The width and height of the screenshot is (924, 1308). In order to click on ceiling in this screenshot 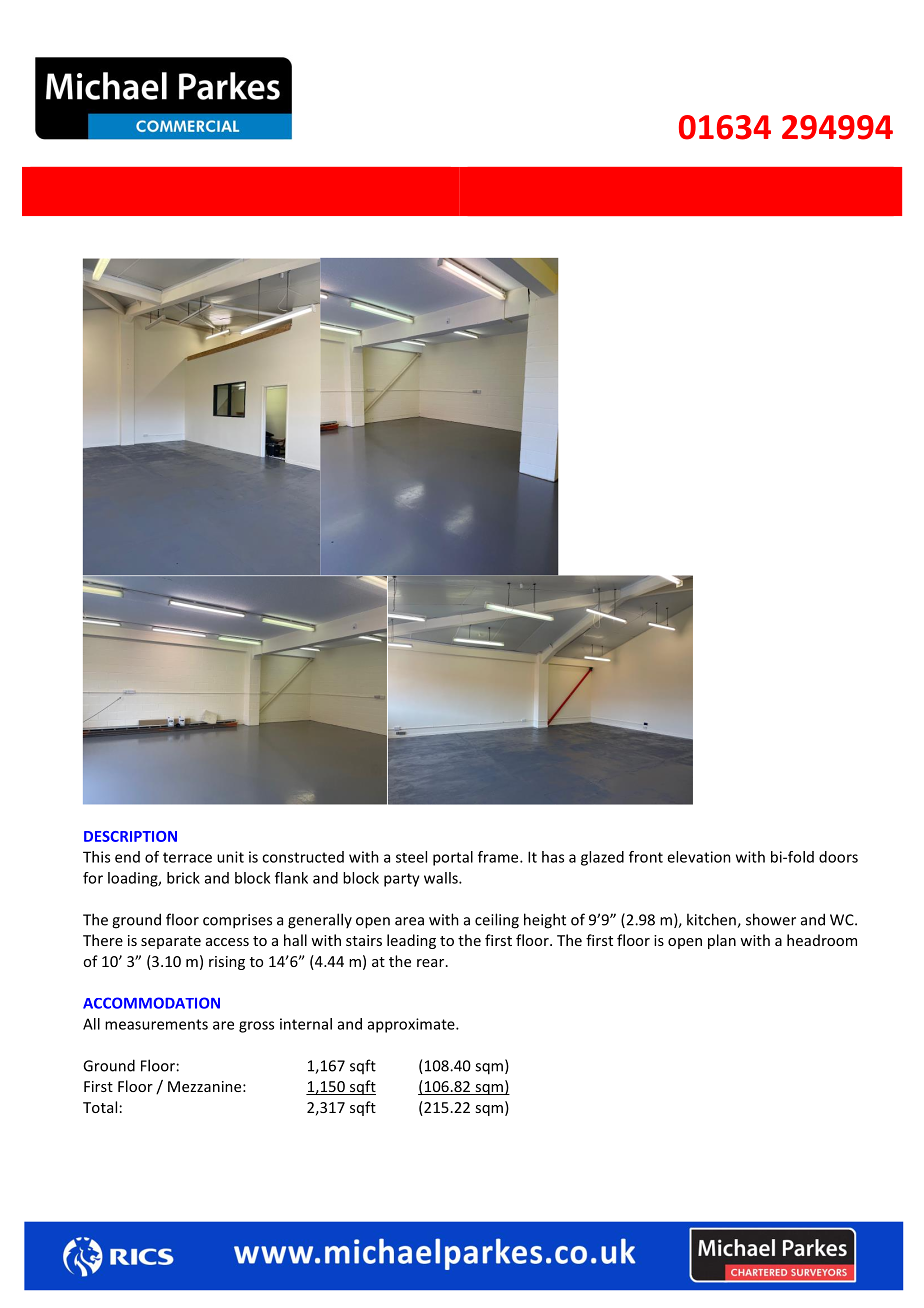, I will do `click(497, 921)`.
